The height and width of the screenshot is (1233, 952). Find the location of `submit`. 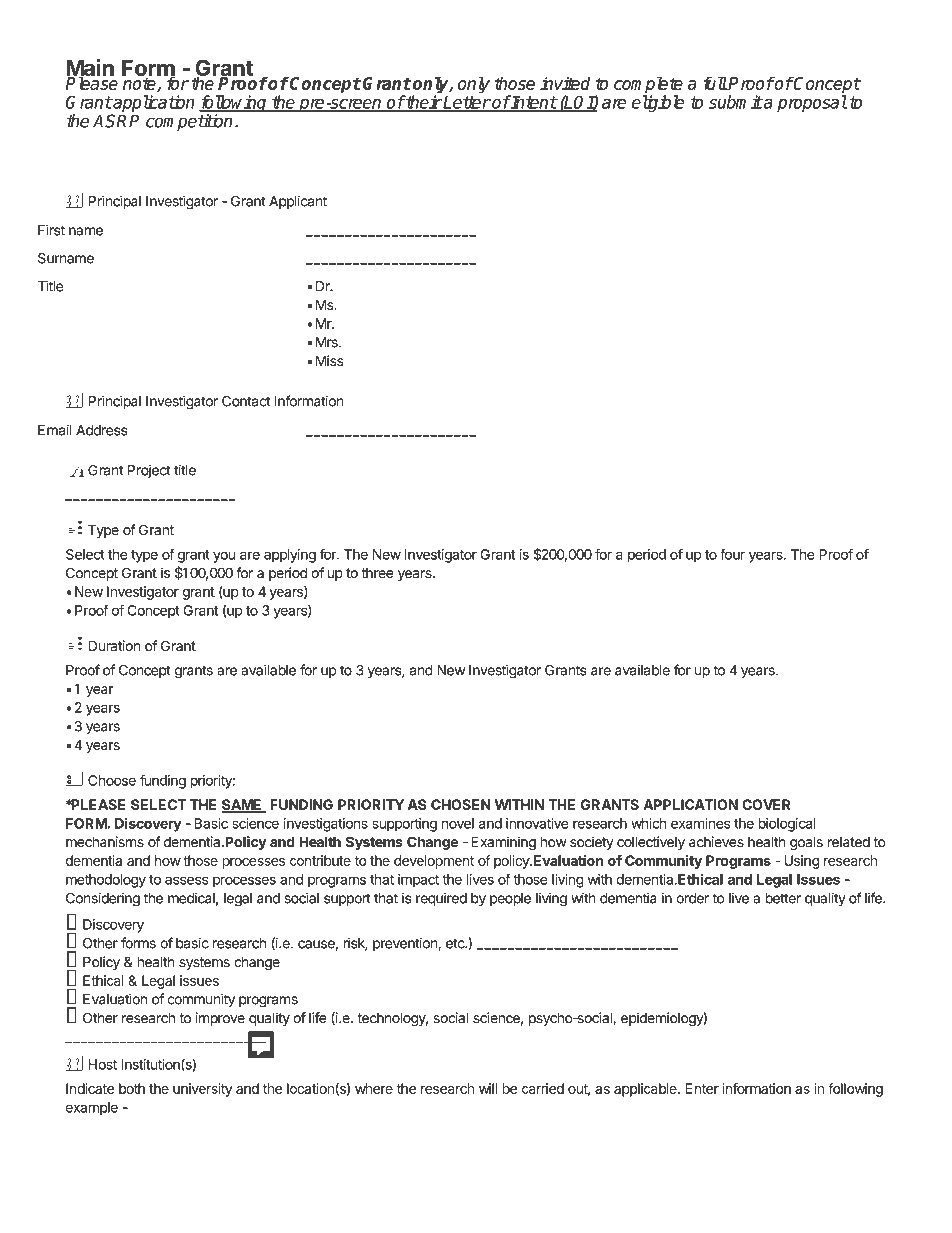

submit is located at coordinates (736, 102).
